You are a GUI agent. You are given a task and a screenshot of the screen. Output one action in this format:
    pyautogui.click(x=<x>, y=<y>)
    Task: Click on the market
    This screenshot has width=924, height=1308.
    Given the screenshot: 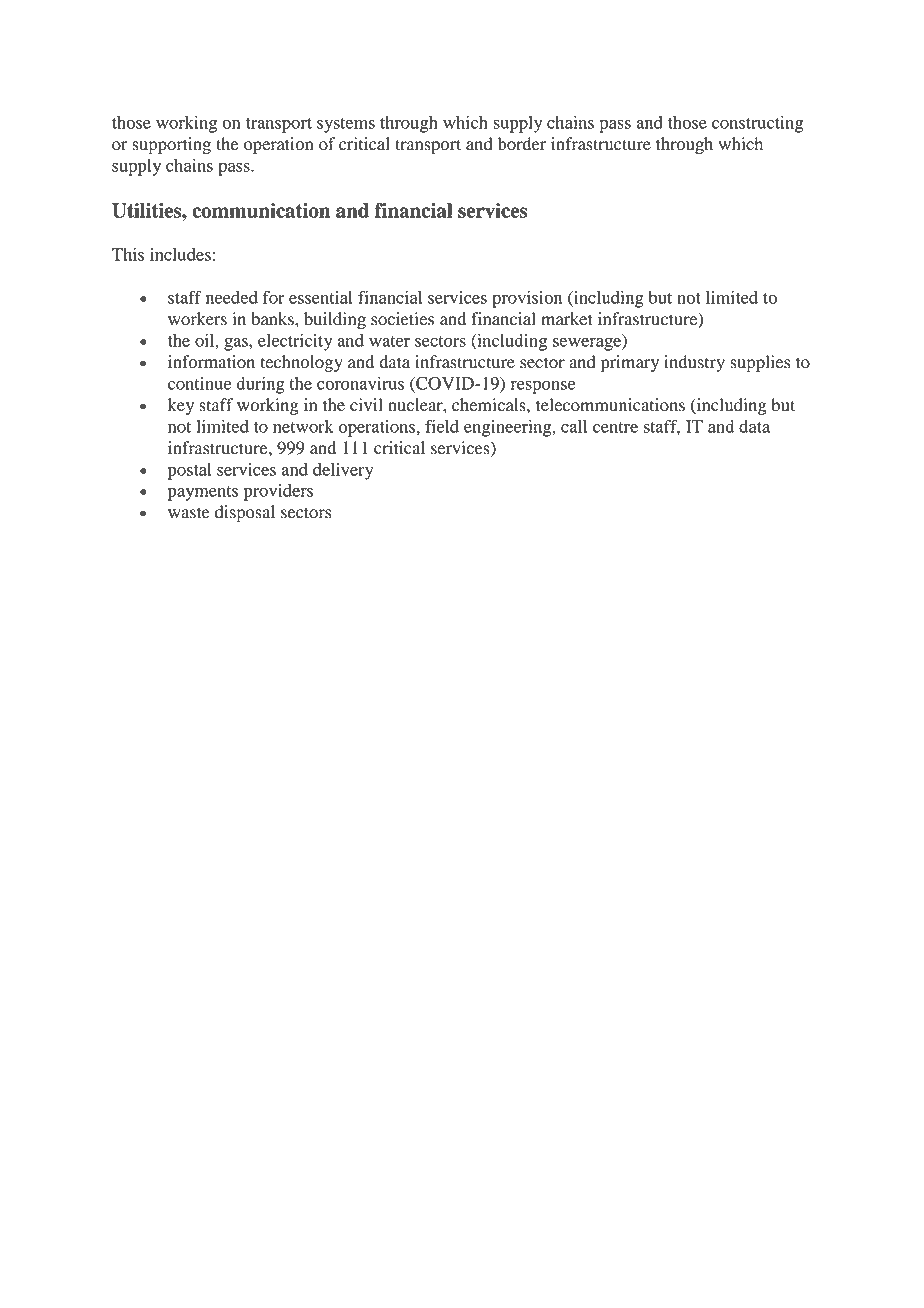 What is the action you would take?
    pyautogui.click(x=567, y=319)
